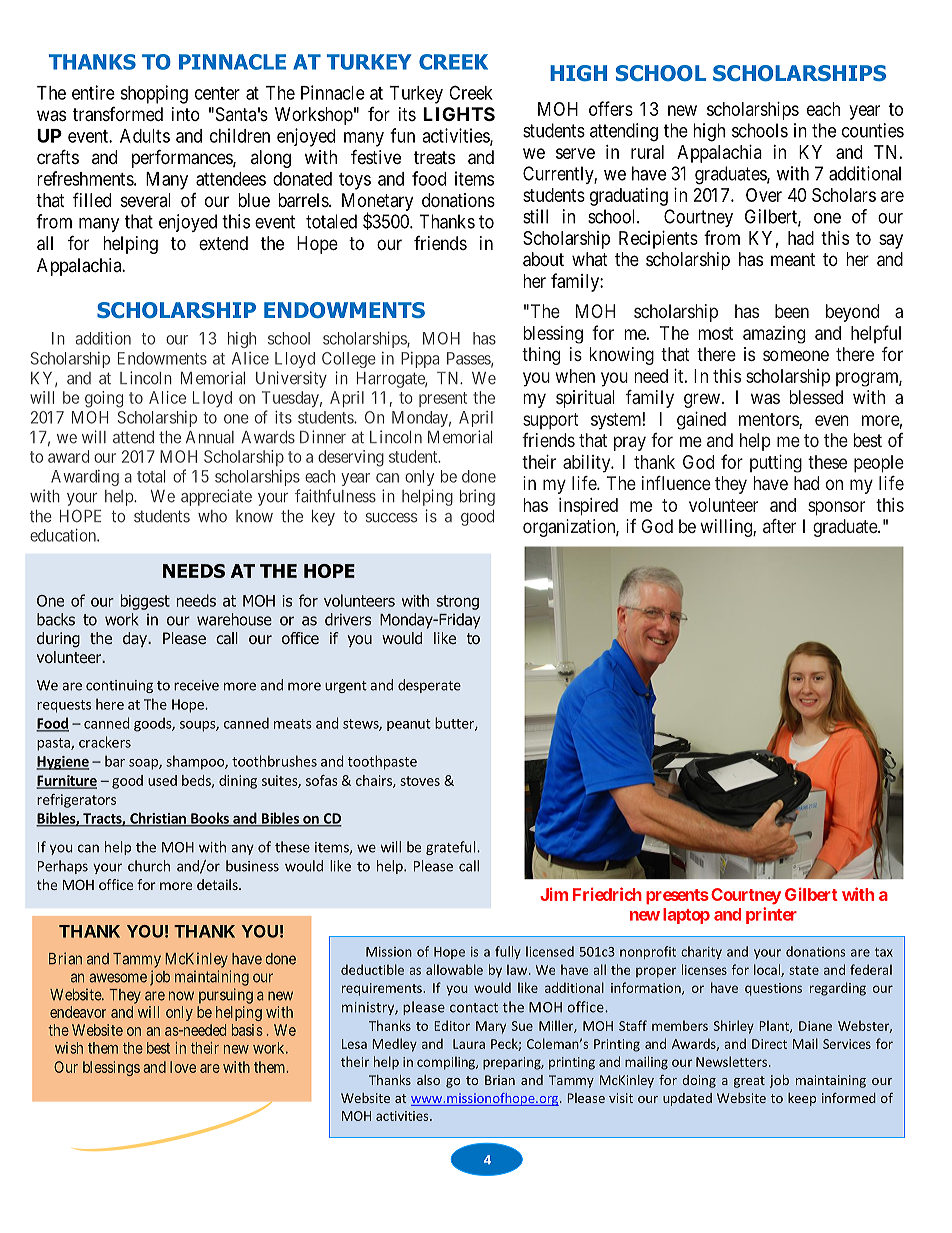 This document has height=1233, width=952. I want to click on after, so click(779, 526).
